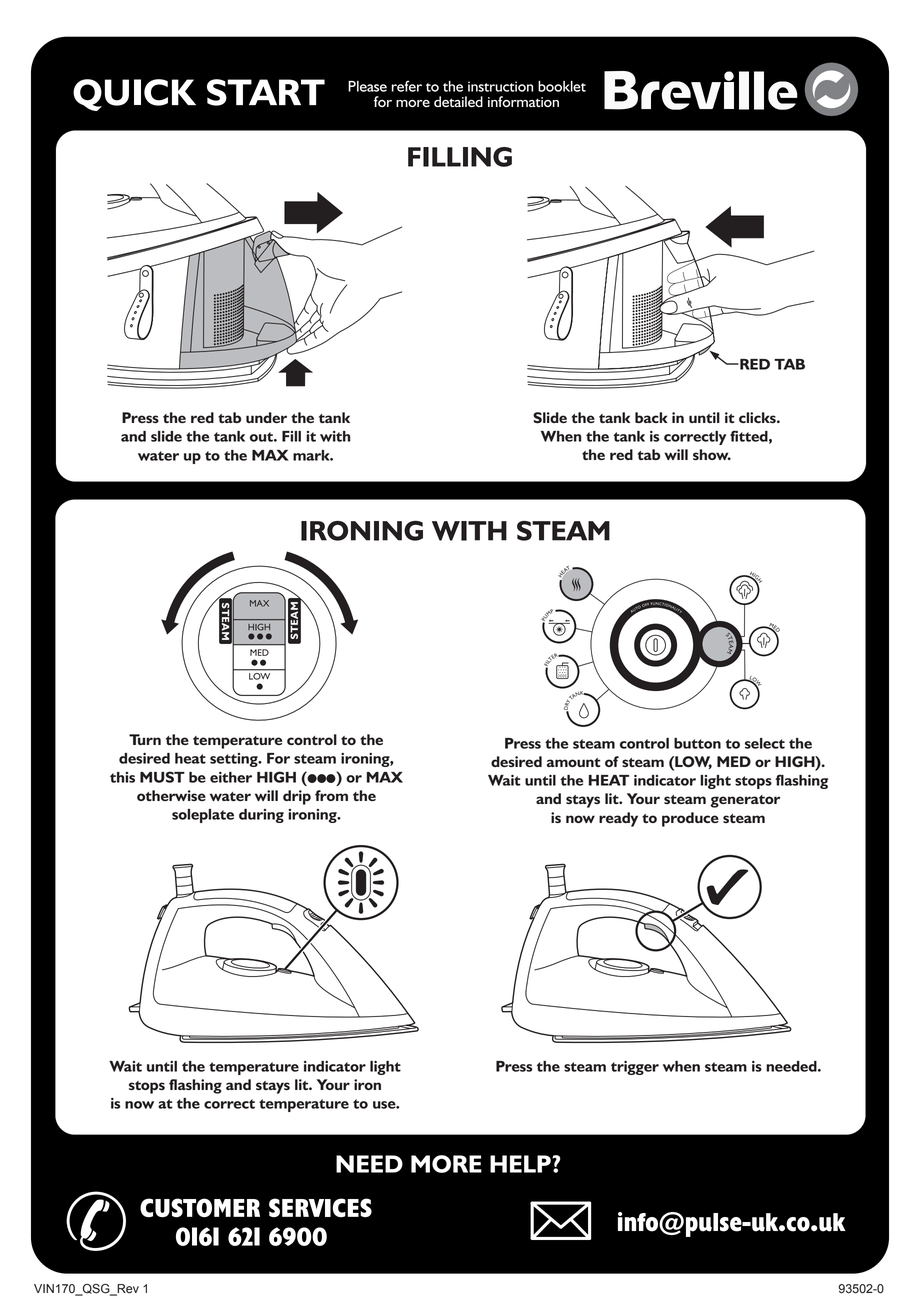 The height and width of the document is (1308, 924). Describe the element at coordinates (200, 1208) in the document. I see `CUSTOMER` at that location.
